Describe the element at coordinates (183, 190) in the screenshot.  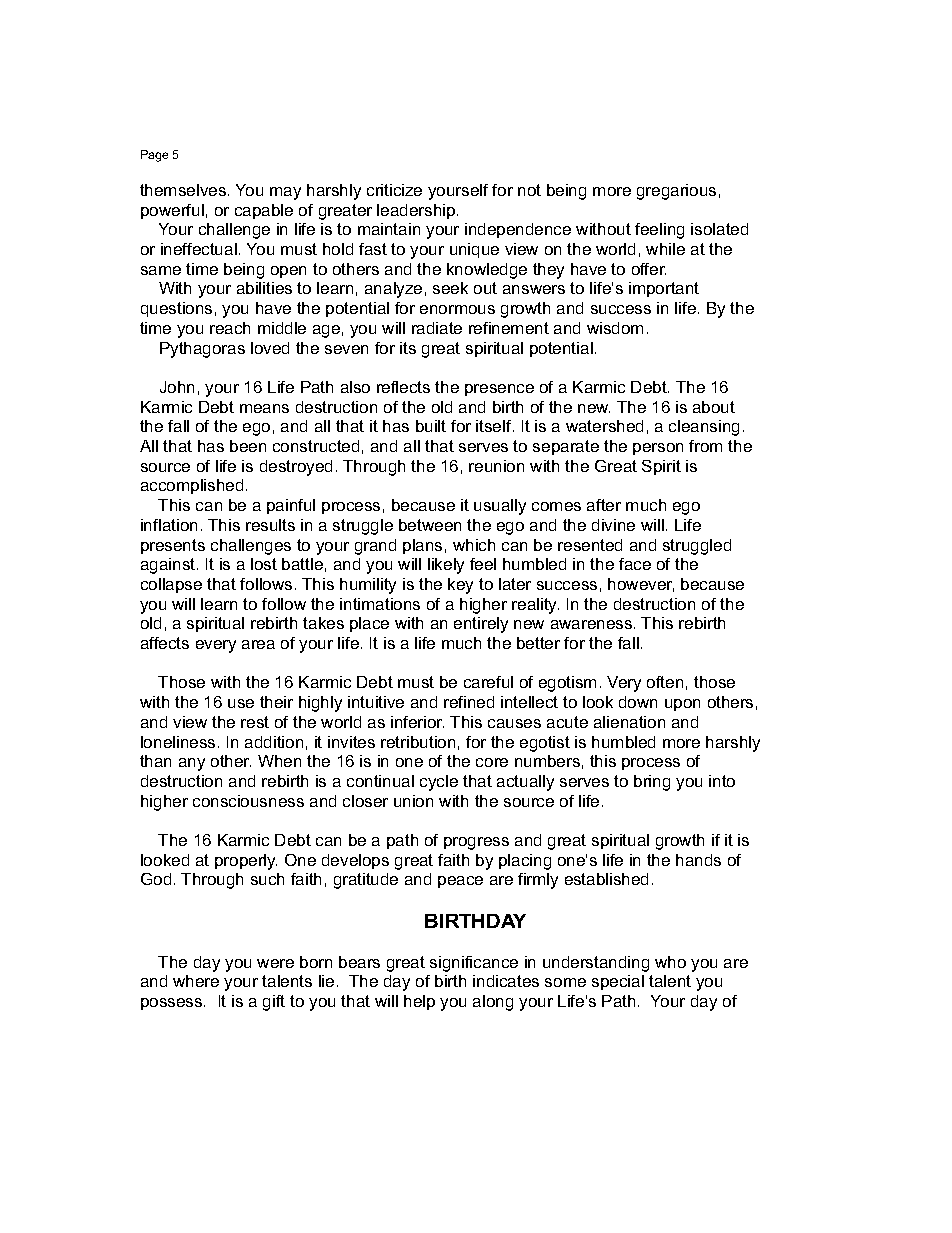
I see `themselves` at that location.
